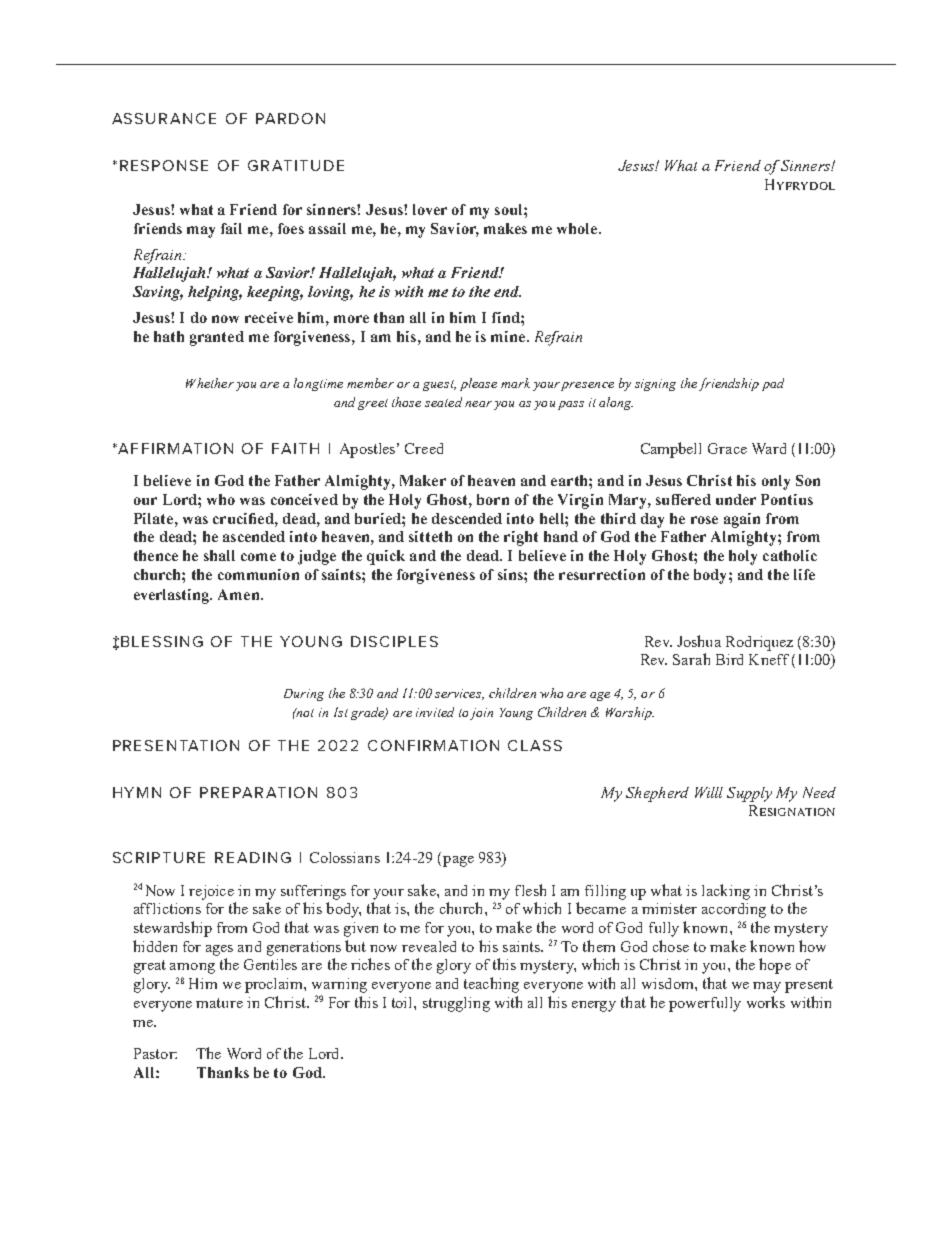  Describe the element at coordinates (775, 966) in the screenshot. I see `hope` at that location.
